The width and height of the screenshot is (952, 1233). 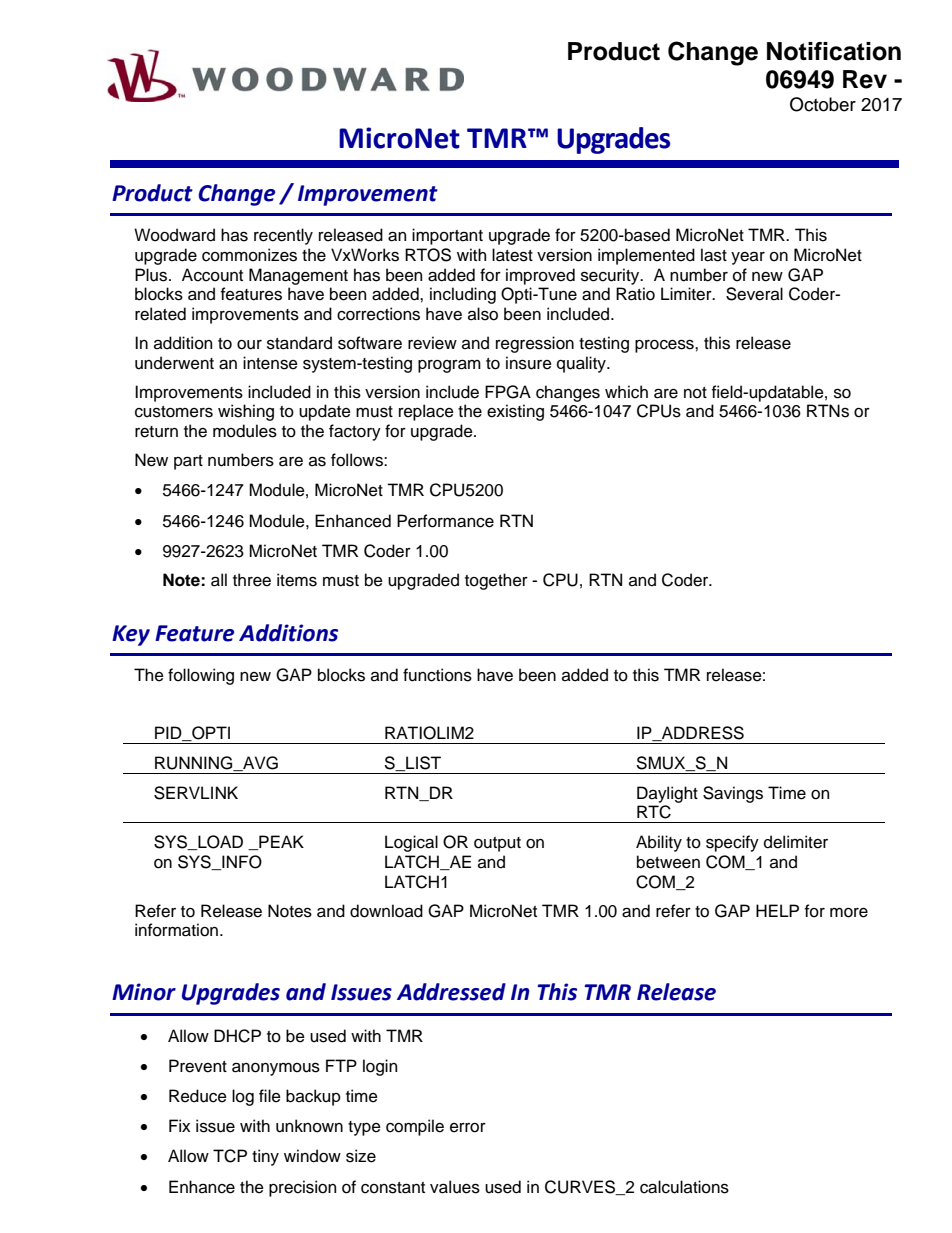 What do you see at coordinates (496, 581) in the screenshot?
I see `together` at bounding box center [496, 581].
